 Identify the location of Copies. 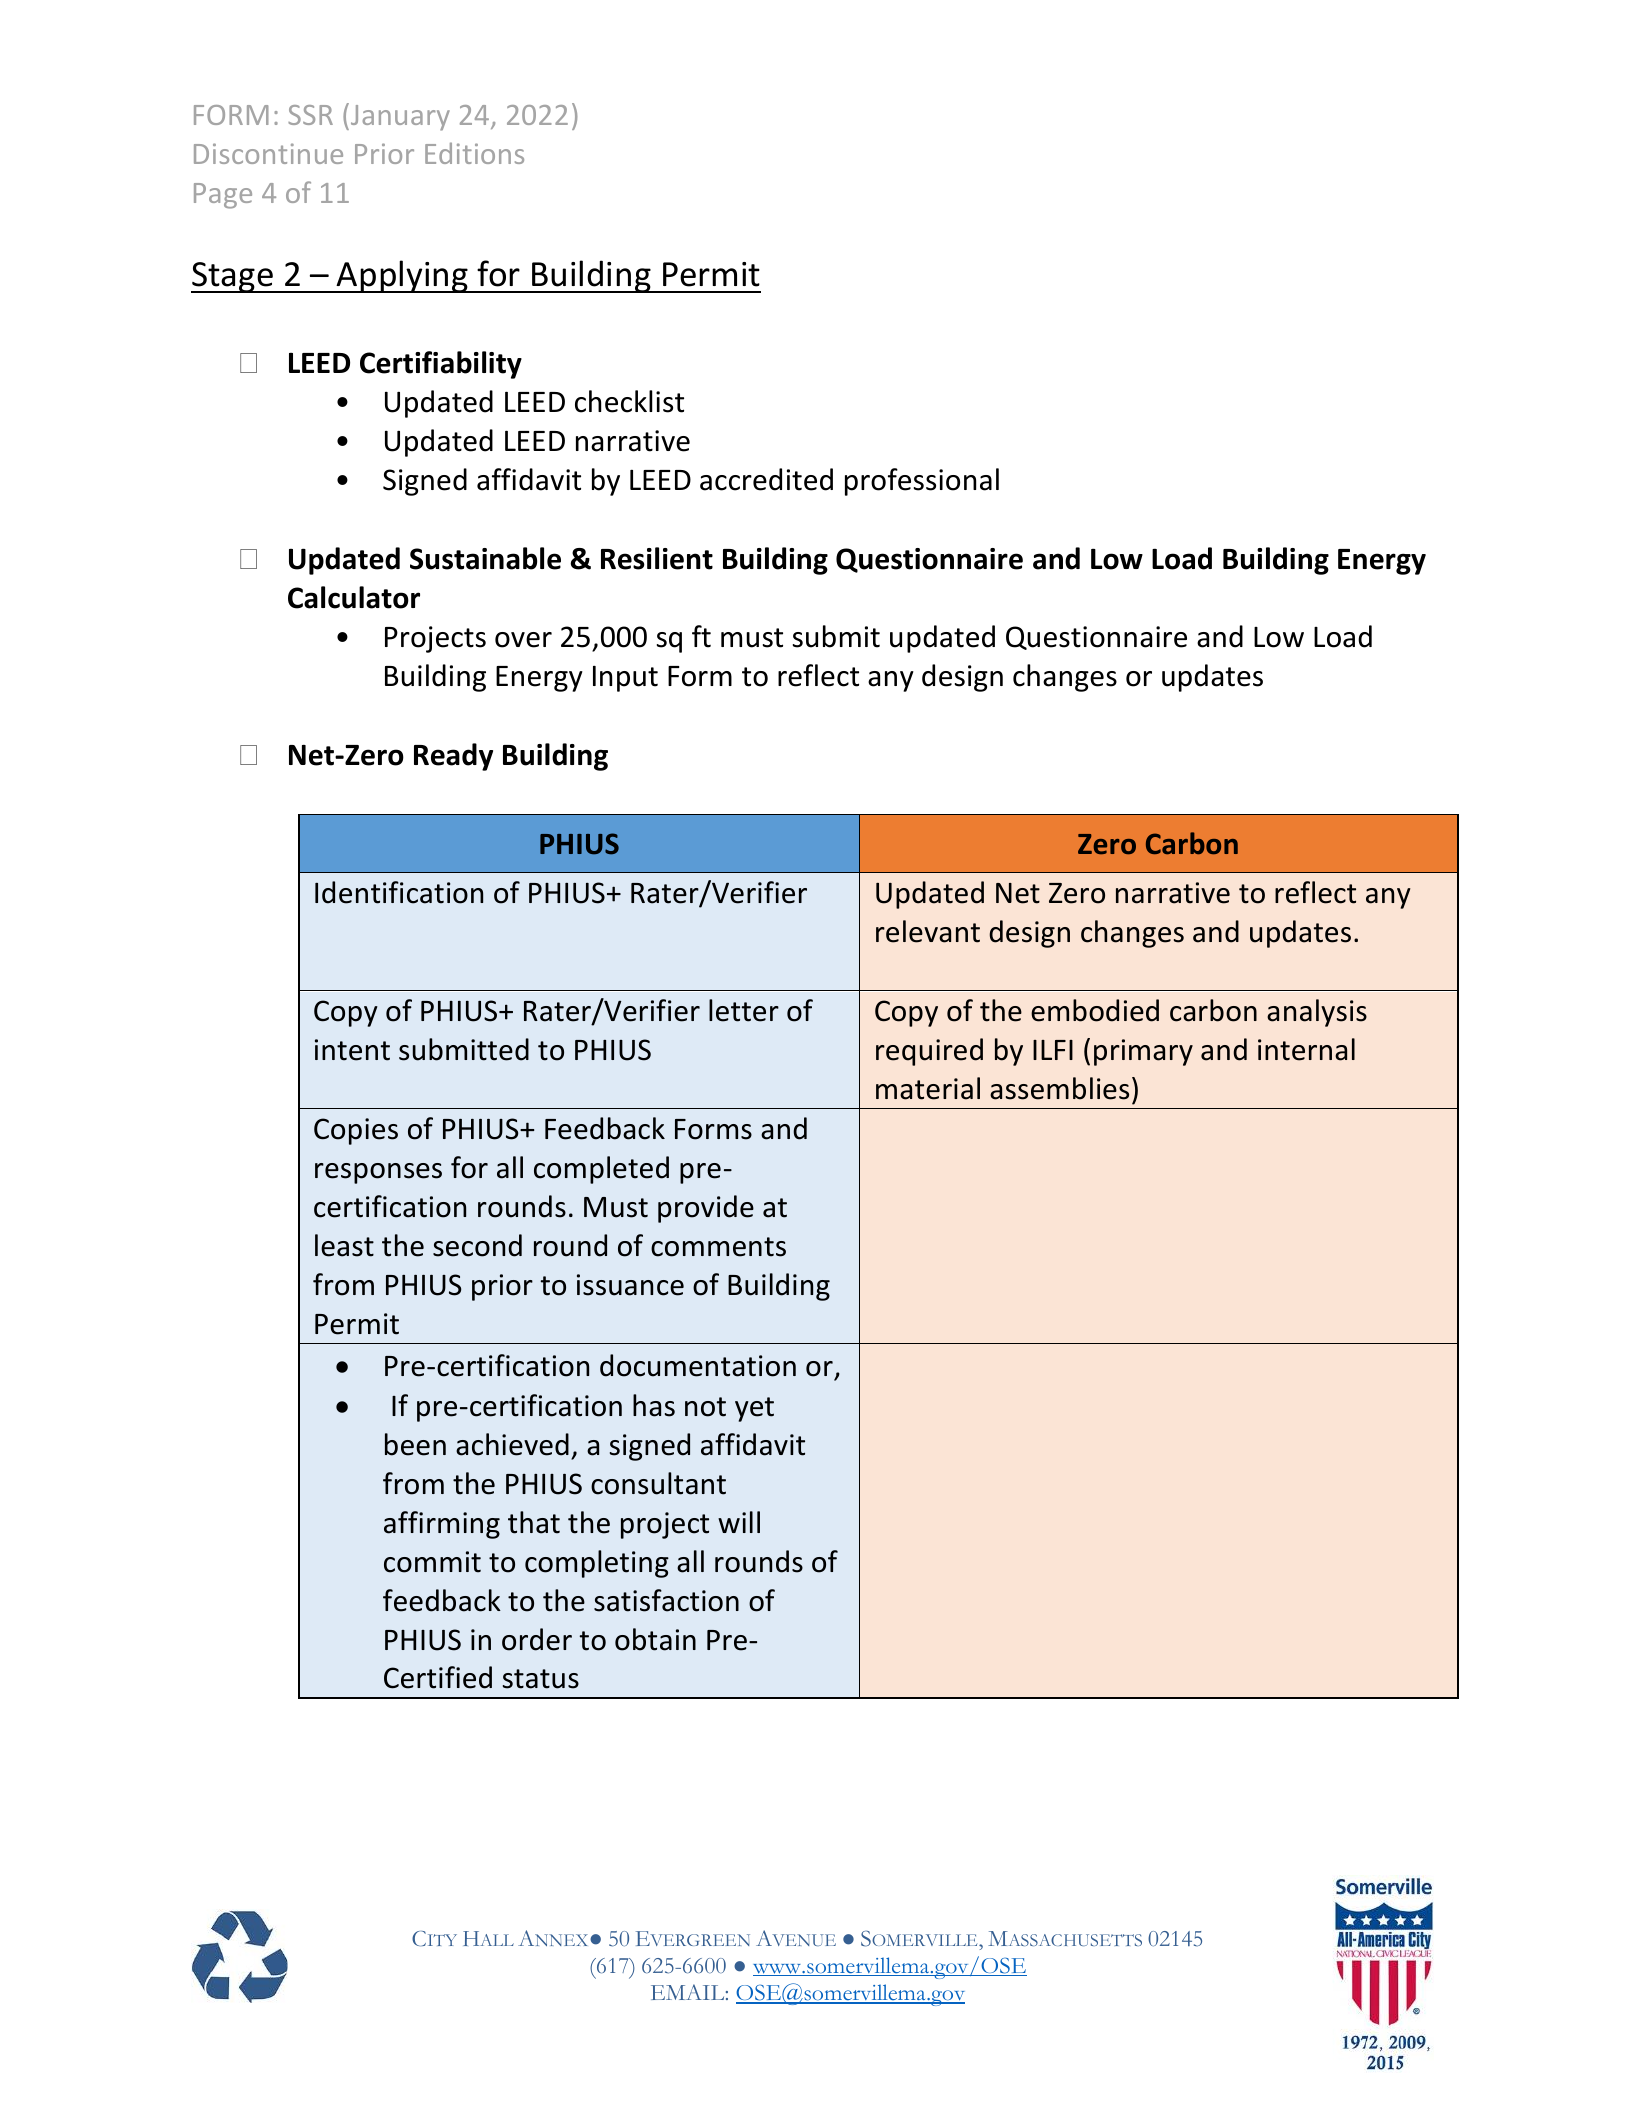
(356, 1131).
